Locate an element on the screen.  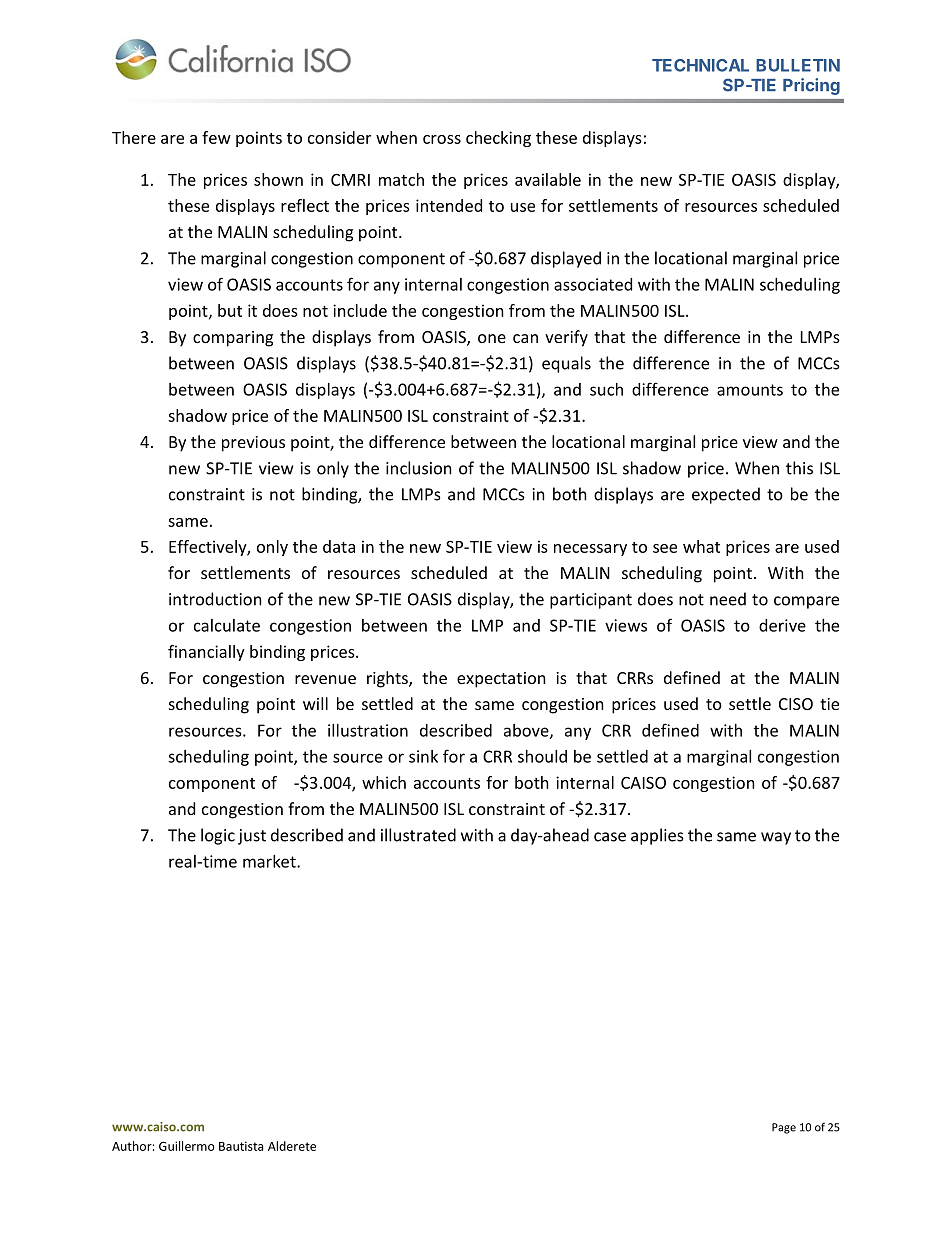
Guillermo is located at coordinates (187, 1146).
